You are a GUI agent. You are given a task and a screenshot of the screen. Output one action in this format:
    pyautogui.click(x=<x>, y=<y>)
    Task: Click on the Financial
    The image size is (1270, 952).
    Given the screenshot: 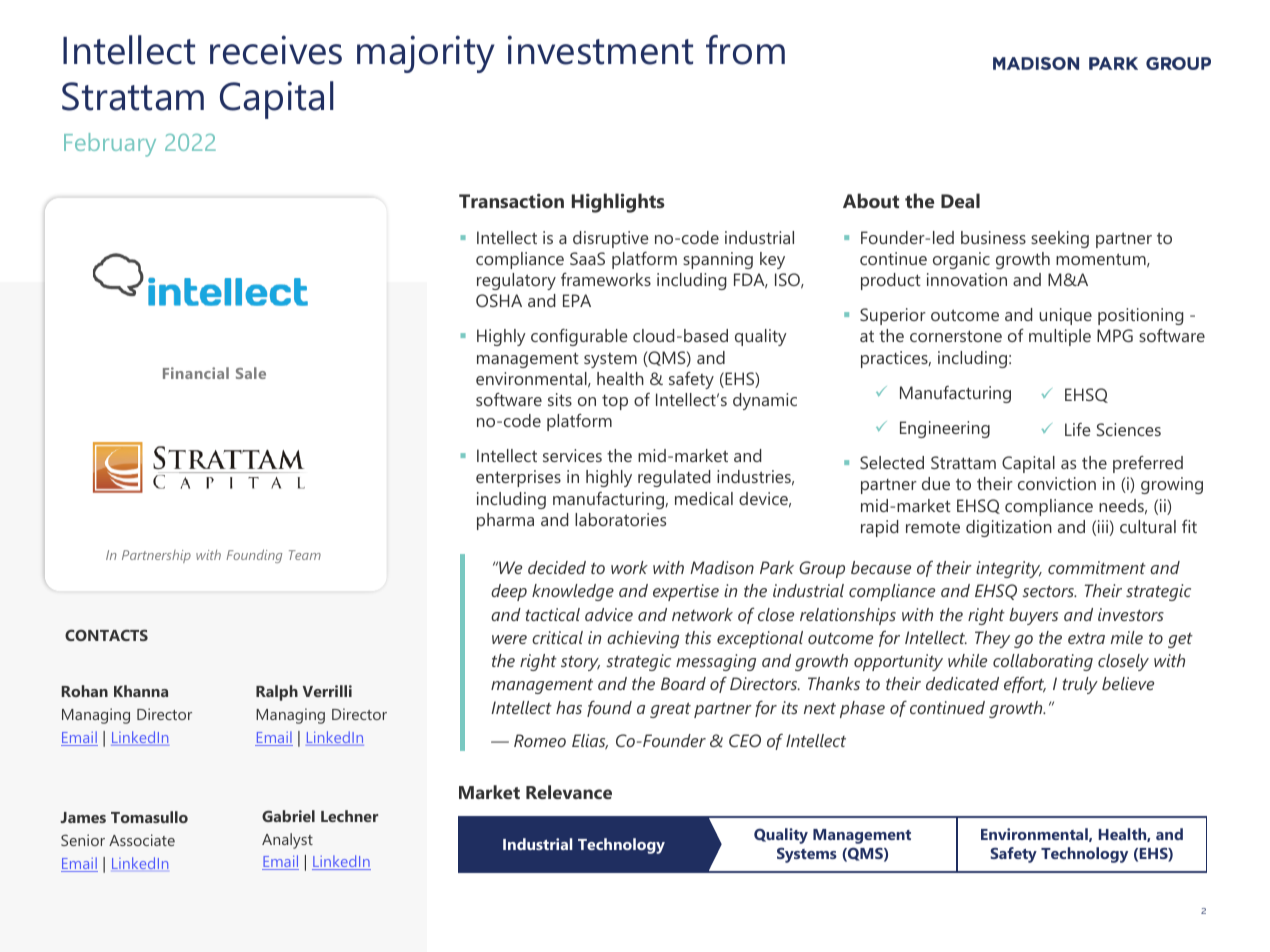 What is the action you would take?
    pyautogui.click(x=196, y=373)
